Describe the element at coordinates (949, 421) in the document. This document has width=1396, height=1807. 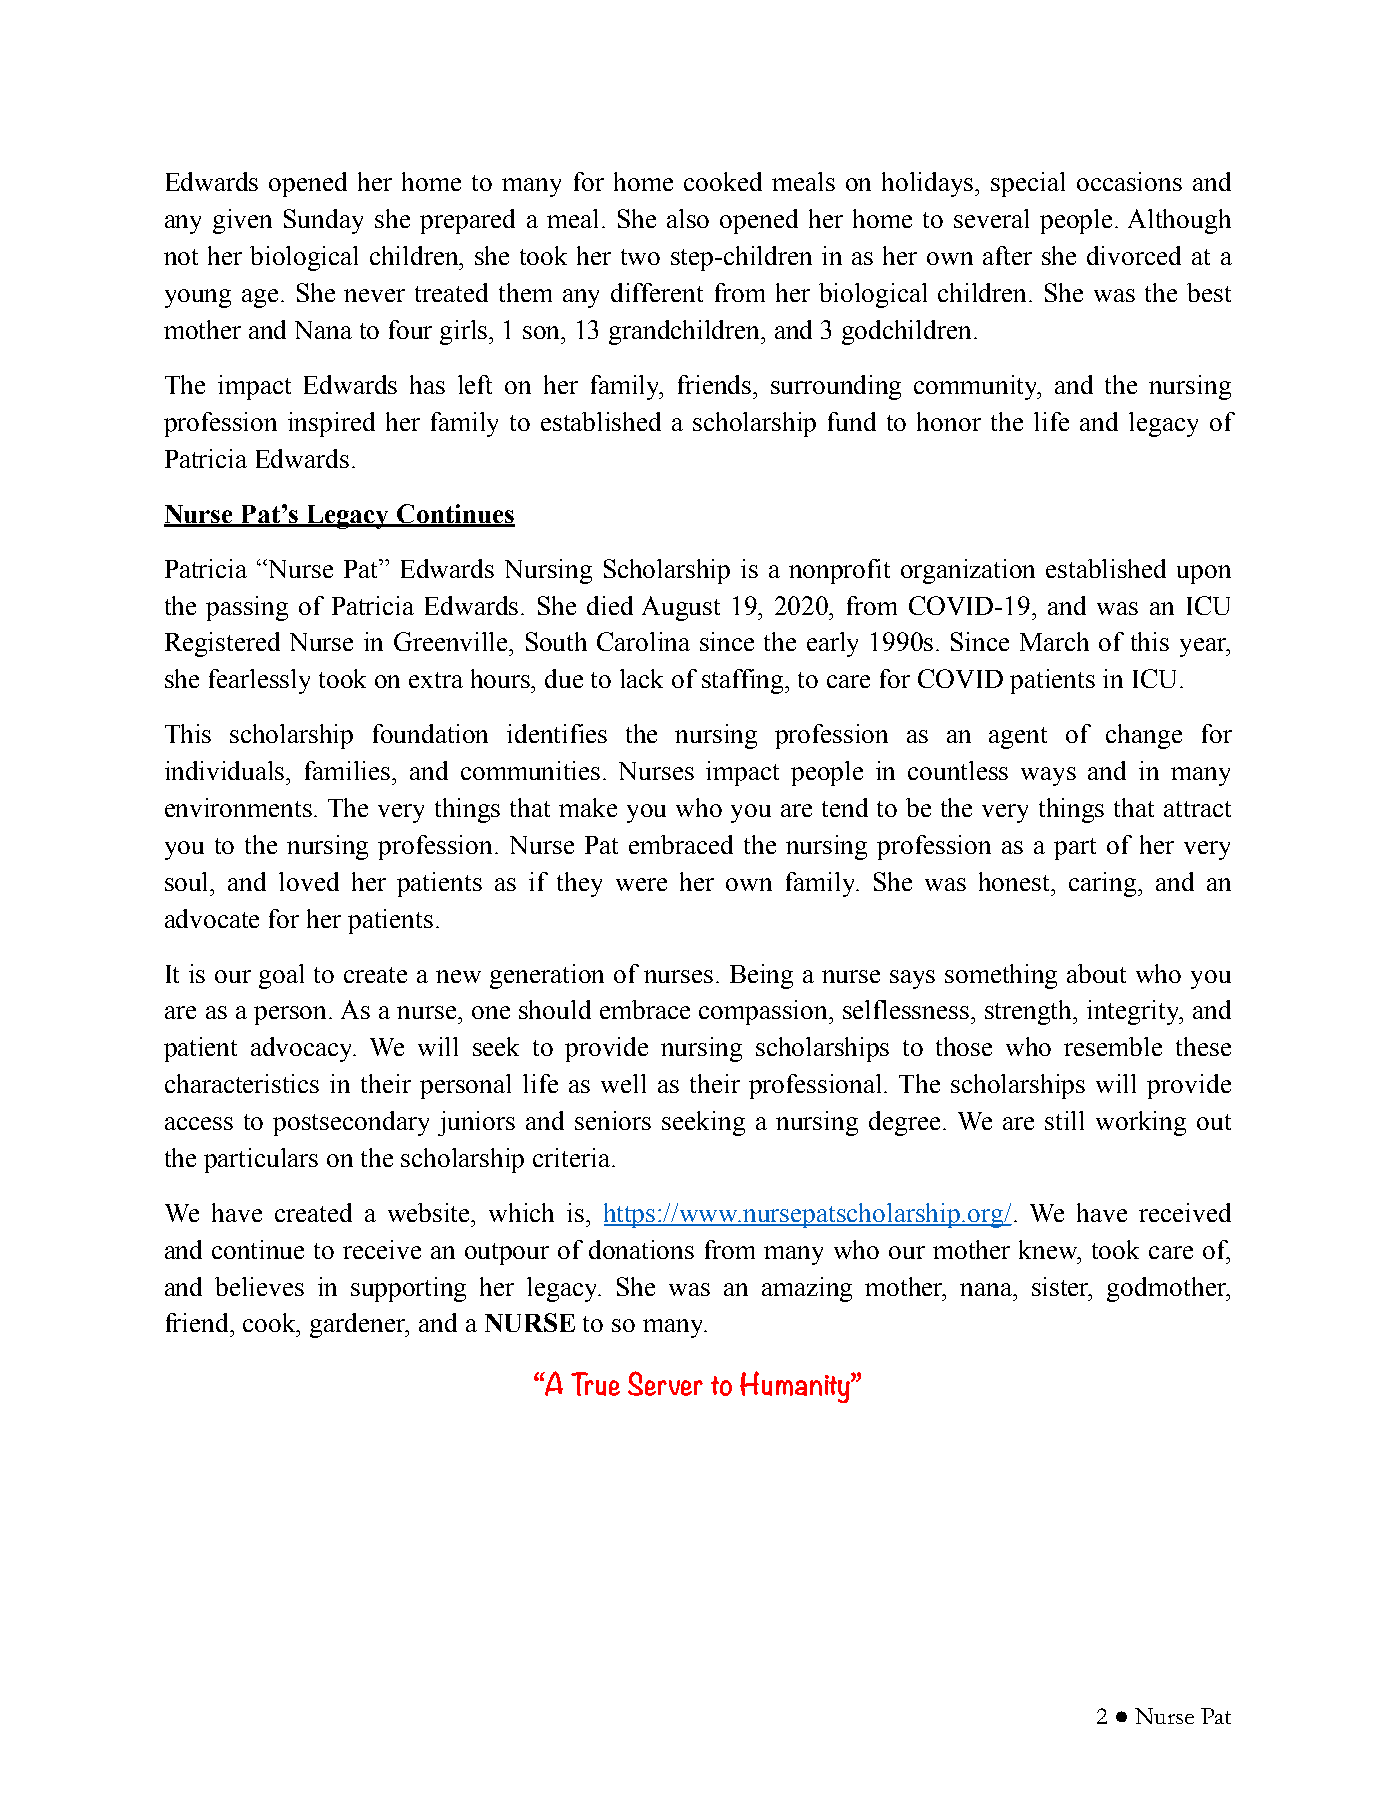
I see `honor` at that location.
